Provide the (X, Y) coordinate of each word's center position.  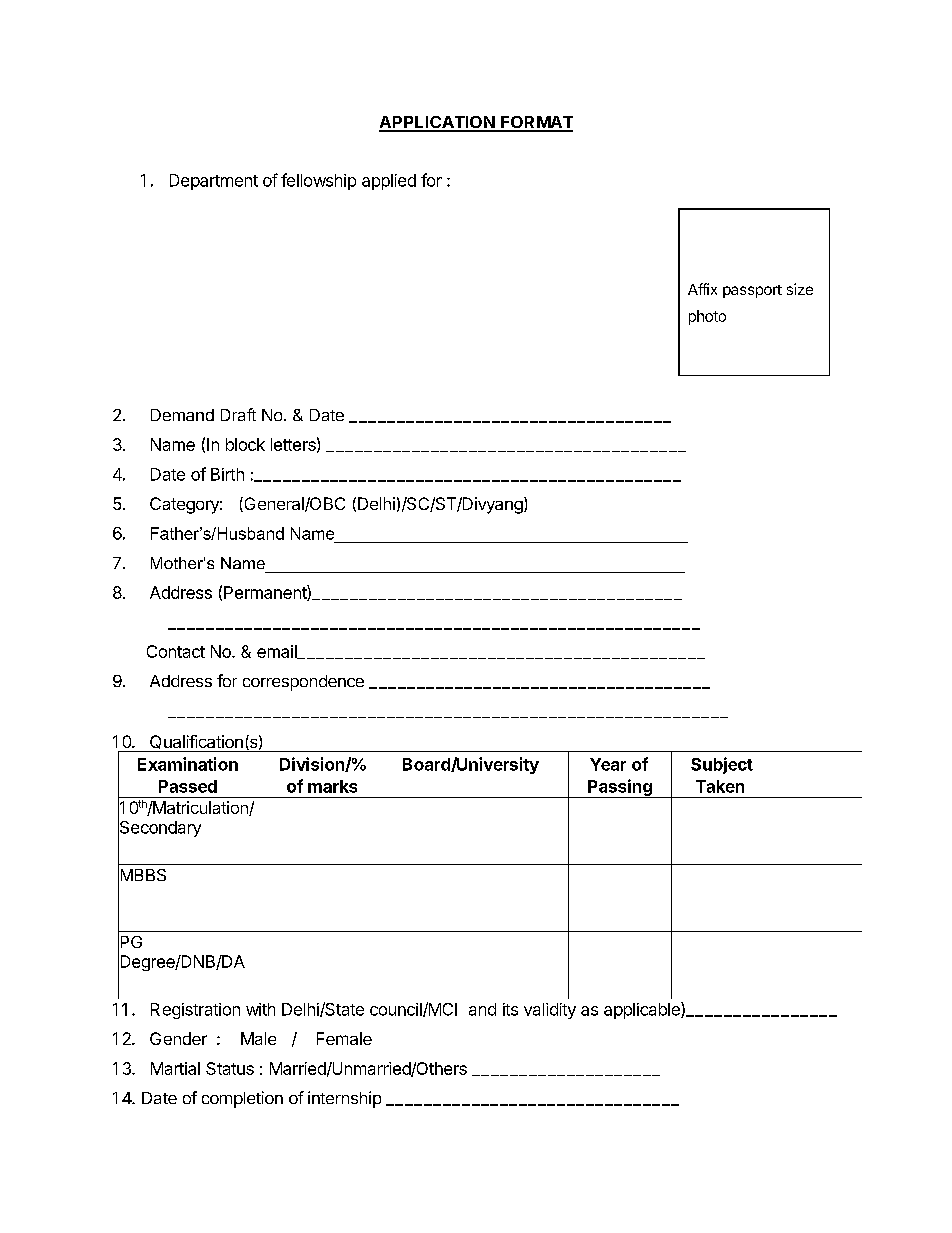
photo (707, 317)
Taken (720, 786)
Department (214, 182)
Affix (702, 289)
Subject (722, 765)
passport (752, 291)
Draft (238, 414)
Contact (176, 651)
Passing (620, 788)
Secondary (159, 829)
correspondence (303, 683)
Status (230, 1068)
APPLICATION (437, 123)
